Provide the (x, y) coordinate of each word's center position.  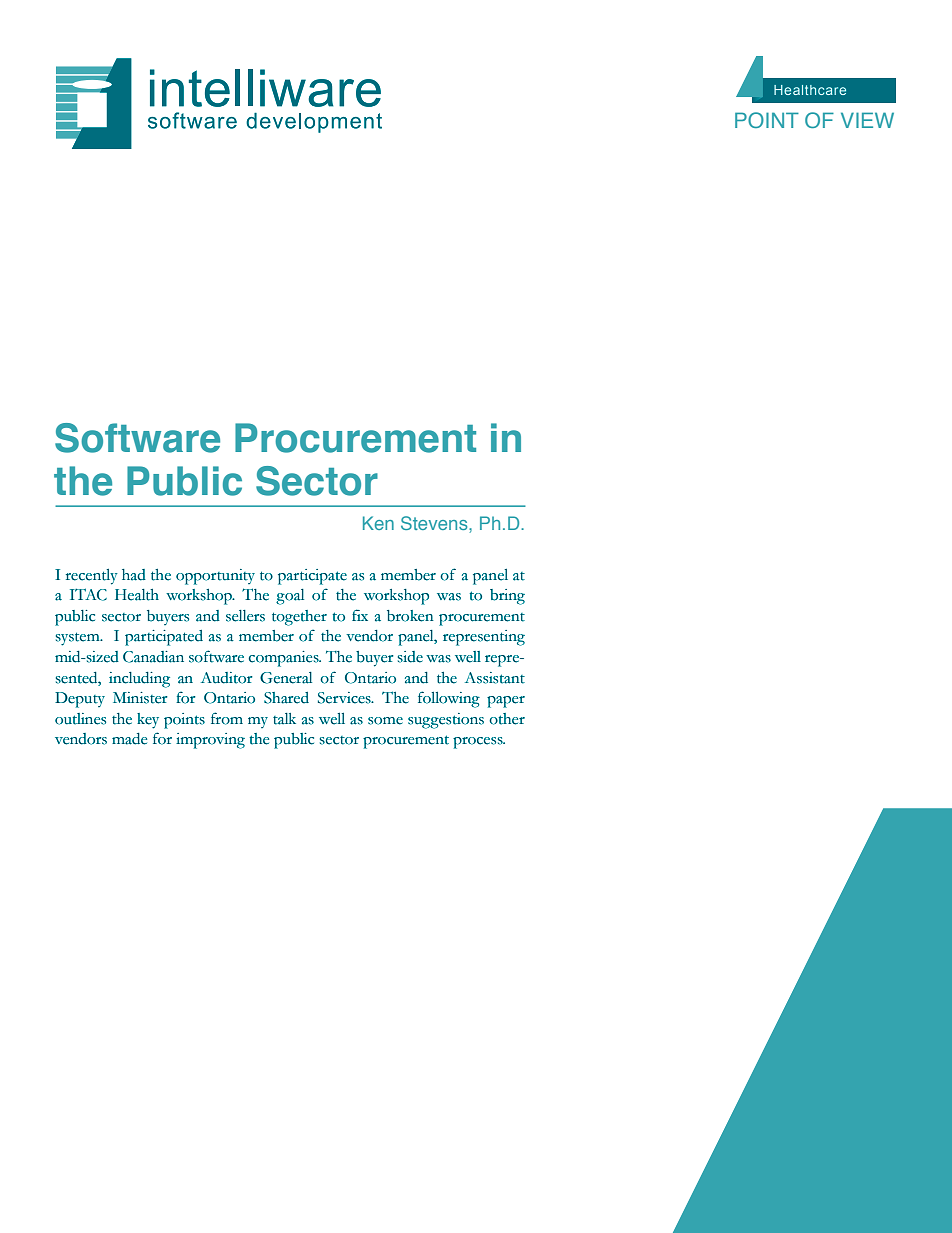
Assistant (495, 678)
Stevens (435, 523)
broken (410, 616)
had (134, 575)
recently (92, 577)
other (507, 719)
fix (360, 615)
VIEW (867, 120)
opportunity (215, 577)
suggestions (446, 721)
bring (507, 597)
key (148, 721)
